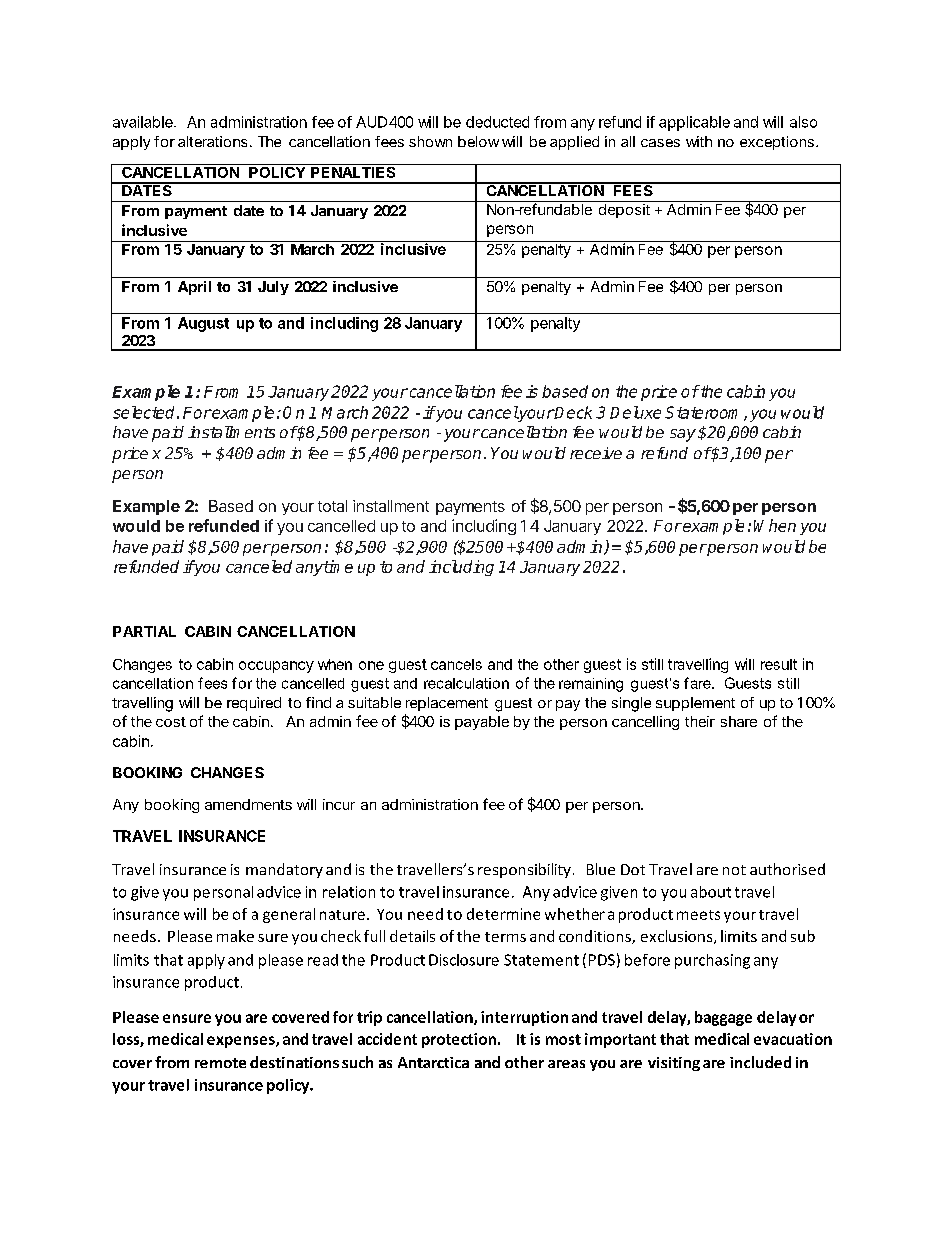 The image size is (952, 1233). Describe the element at coordinates (723, 1018) in the screenshot. I see `baggage` at that location.
